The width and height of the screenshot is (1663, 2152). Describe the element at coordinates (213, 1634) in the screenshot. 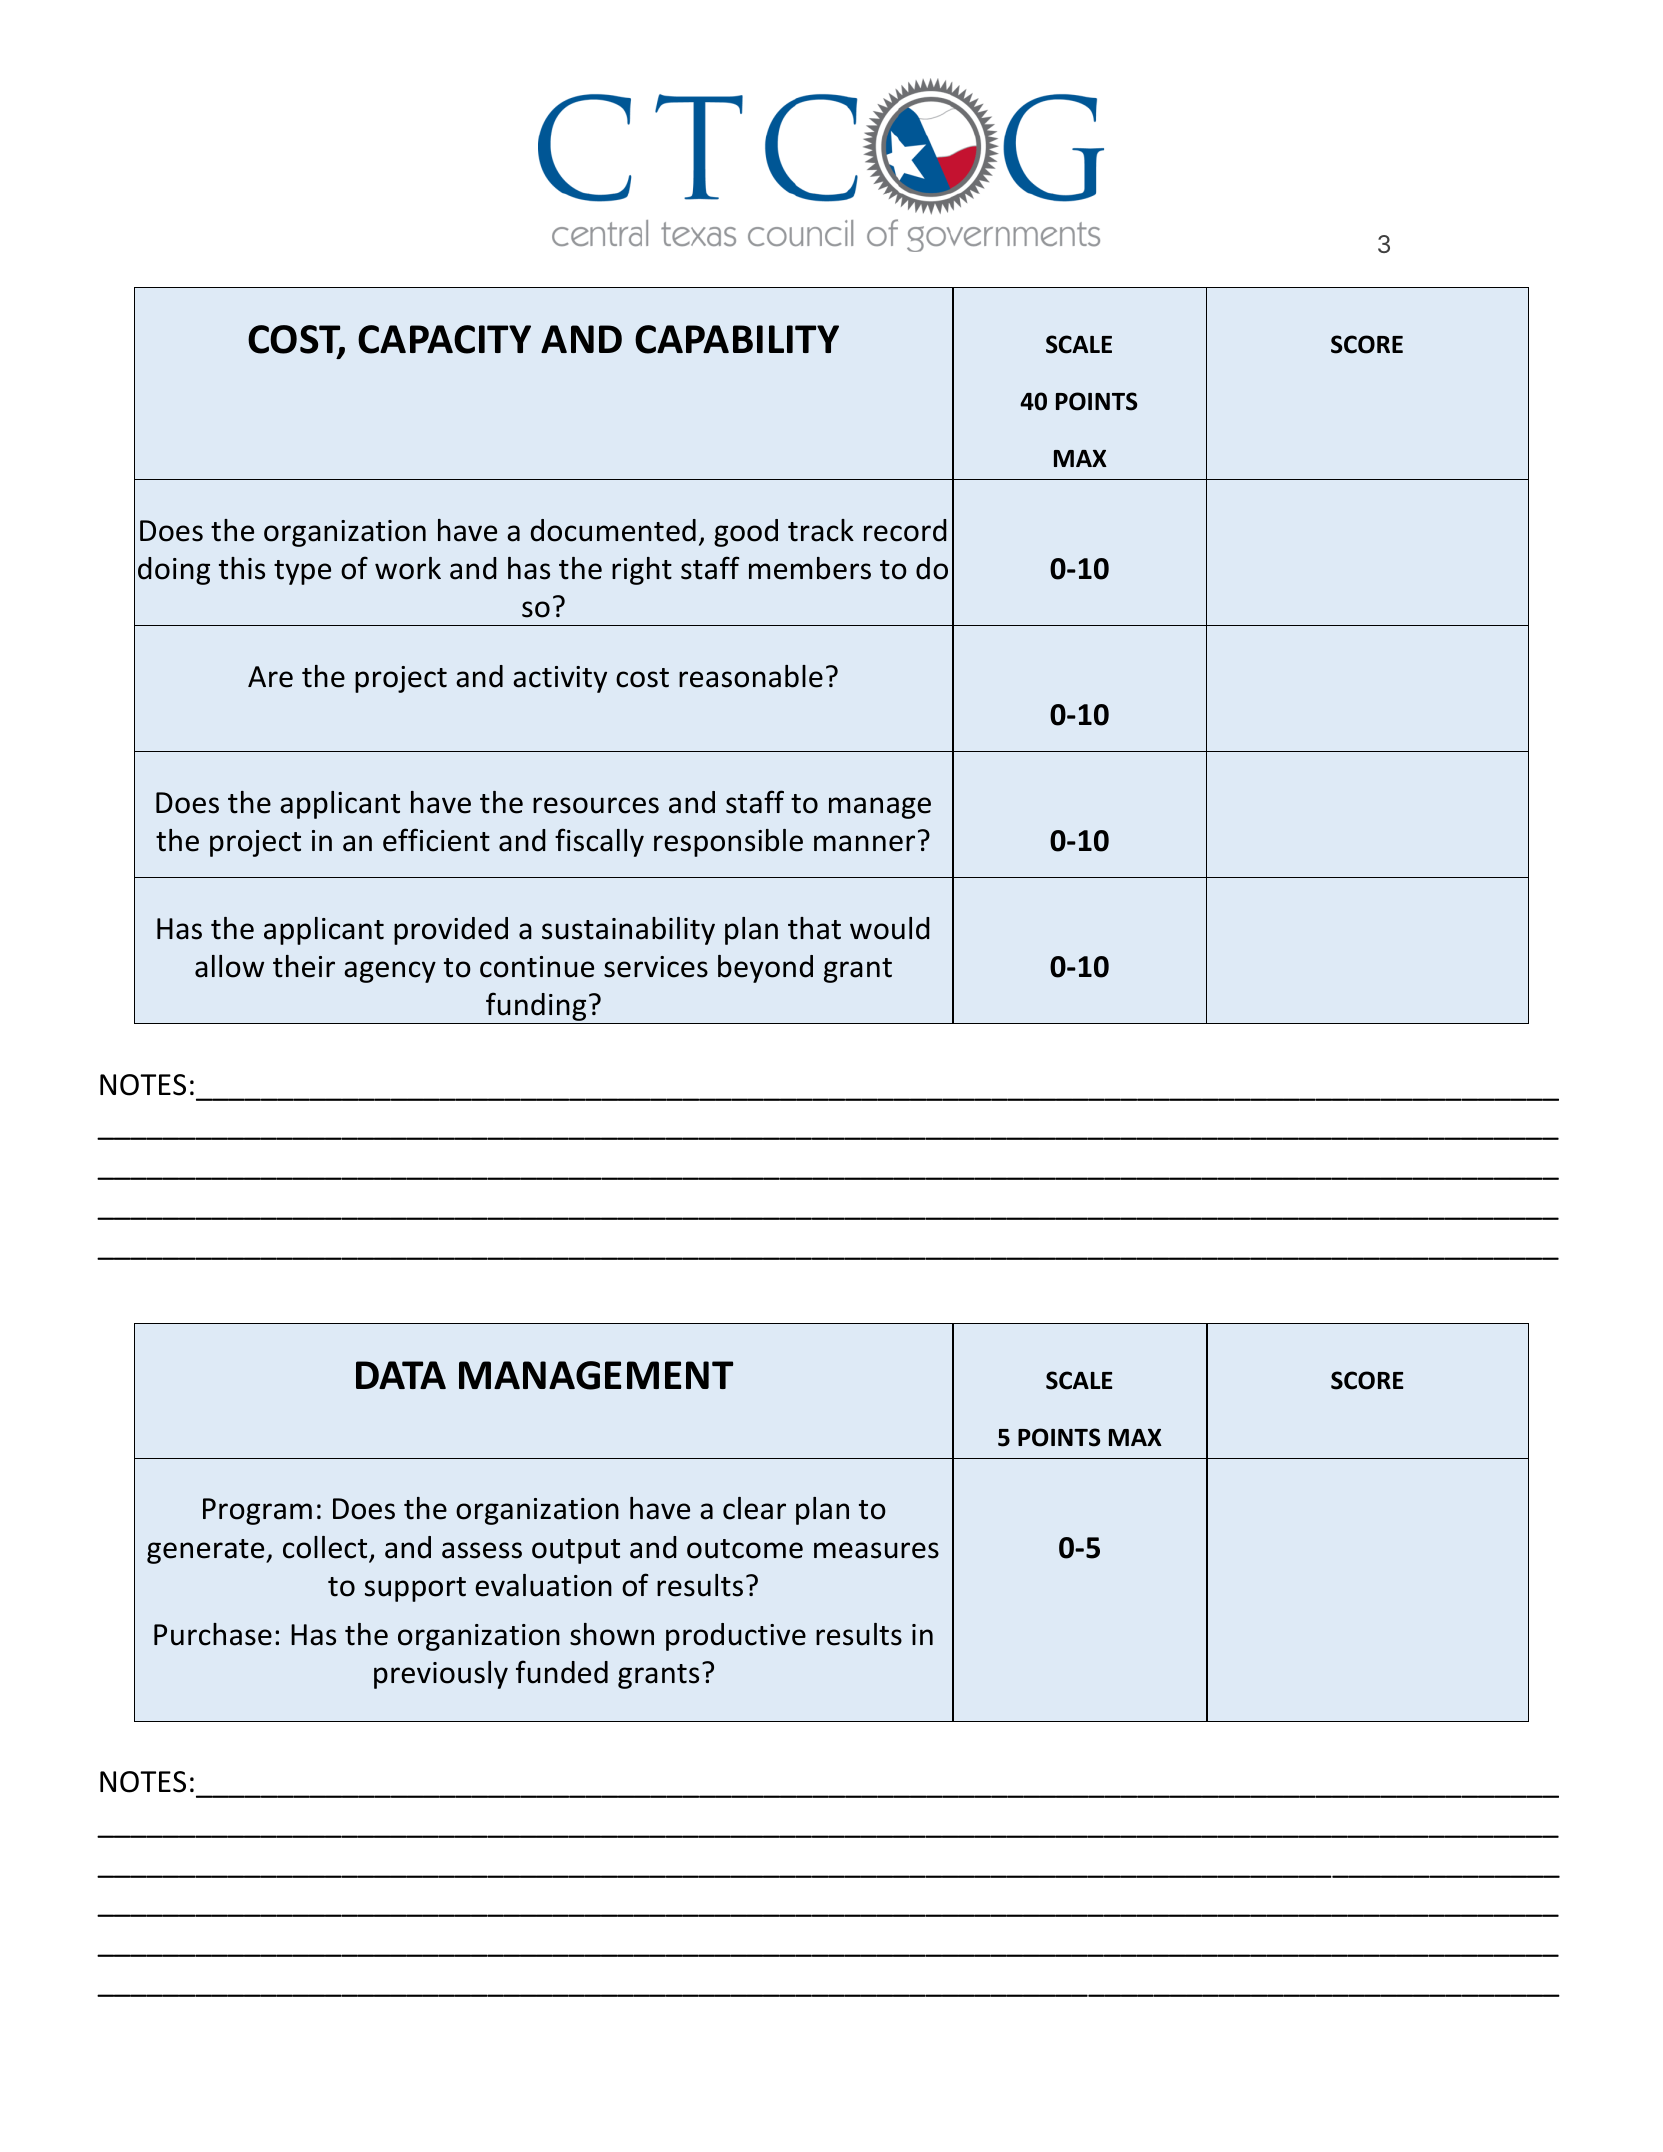

I see `Purchase` at that location.
